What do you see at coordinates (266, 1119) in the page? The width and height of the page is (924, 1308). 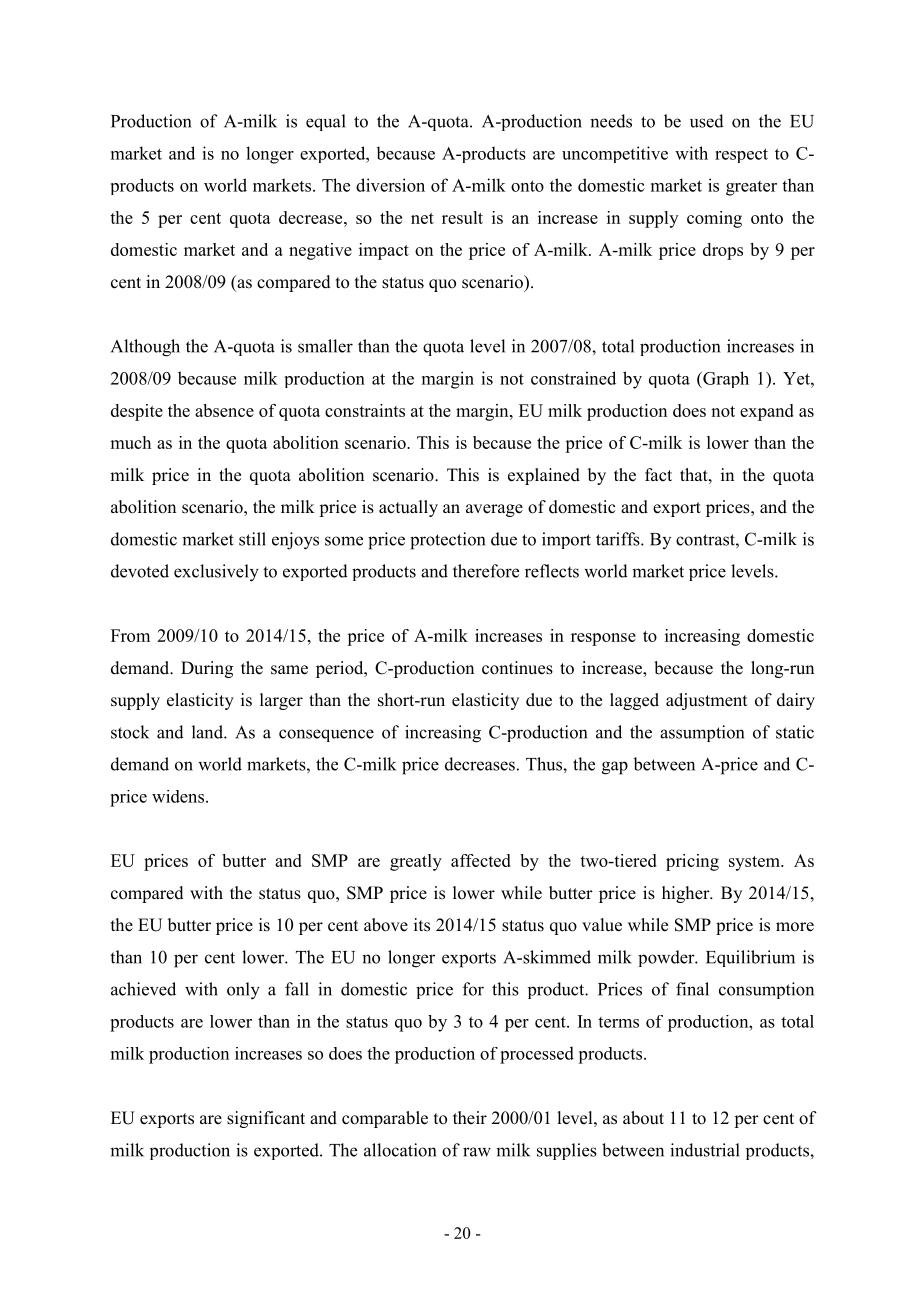 I see `significant` at bounding box center [266, 1119].
